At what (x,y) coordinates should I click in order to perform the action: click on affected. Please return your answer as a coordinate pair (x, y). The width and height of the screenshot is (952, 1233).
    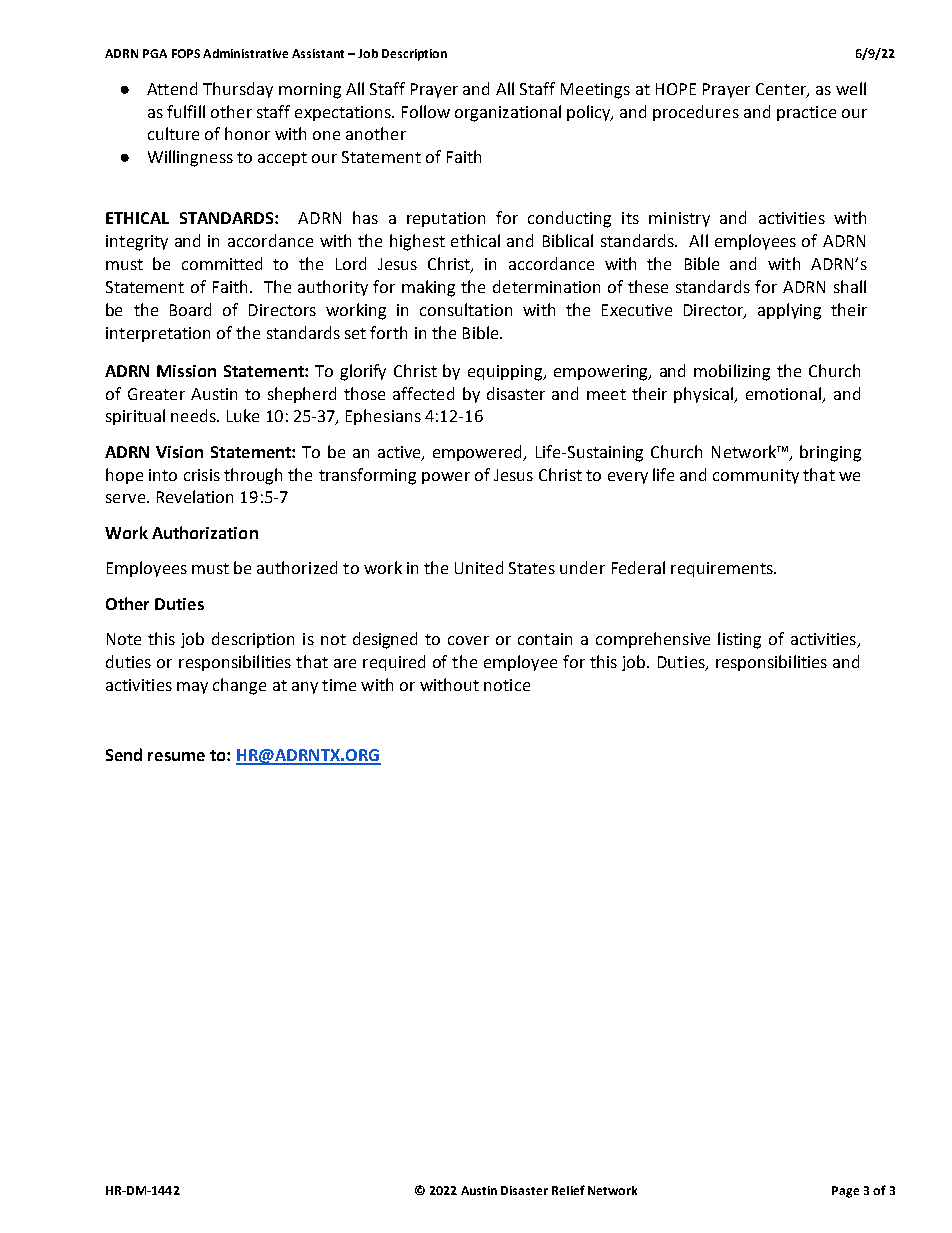
    Looking at the image, I should click on (423, 393).
